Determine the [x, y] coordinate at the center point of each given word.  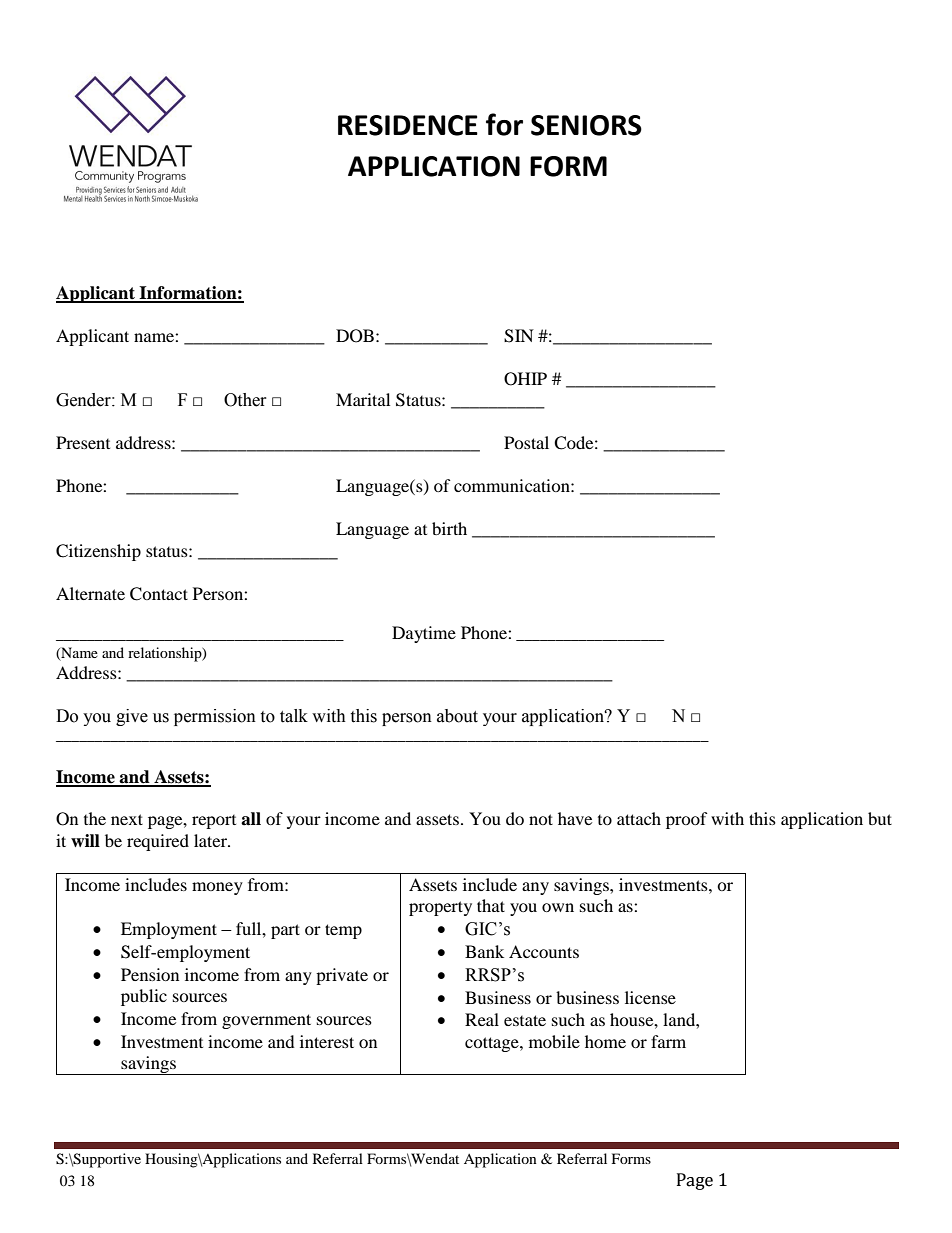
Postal [526, 442]
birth [449, 528]
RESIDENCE [408, 125]
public [144, 997]
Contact [159, 594]
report [214, 822]
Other [245, 400]
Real [482, 1019]
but [880, 818]
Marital [363, 399]
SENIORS [586, 125]
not [541, 819]
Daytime [424, 634]
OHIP [525, 379]
